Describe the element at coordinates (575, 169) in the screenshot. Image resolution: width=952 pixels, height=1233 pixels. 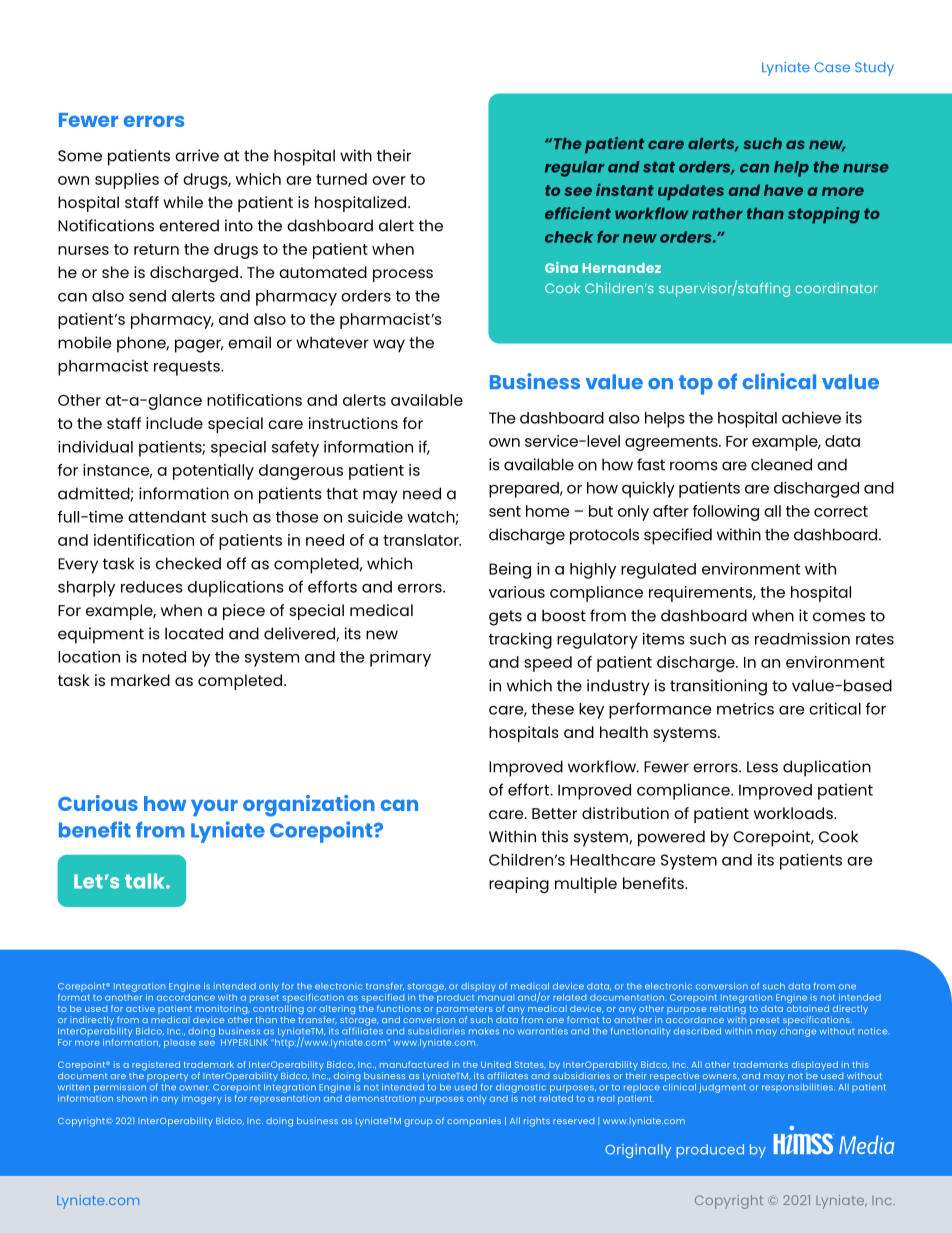
I see `regular` at that location.
